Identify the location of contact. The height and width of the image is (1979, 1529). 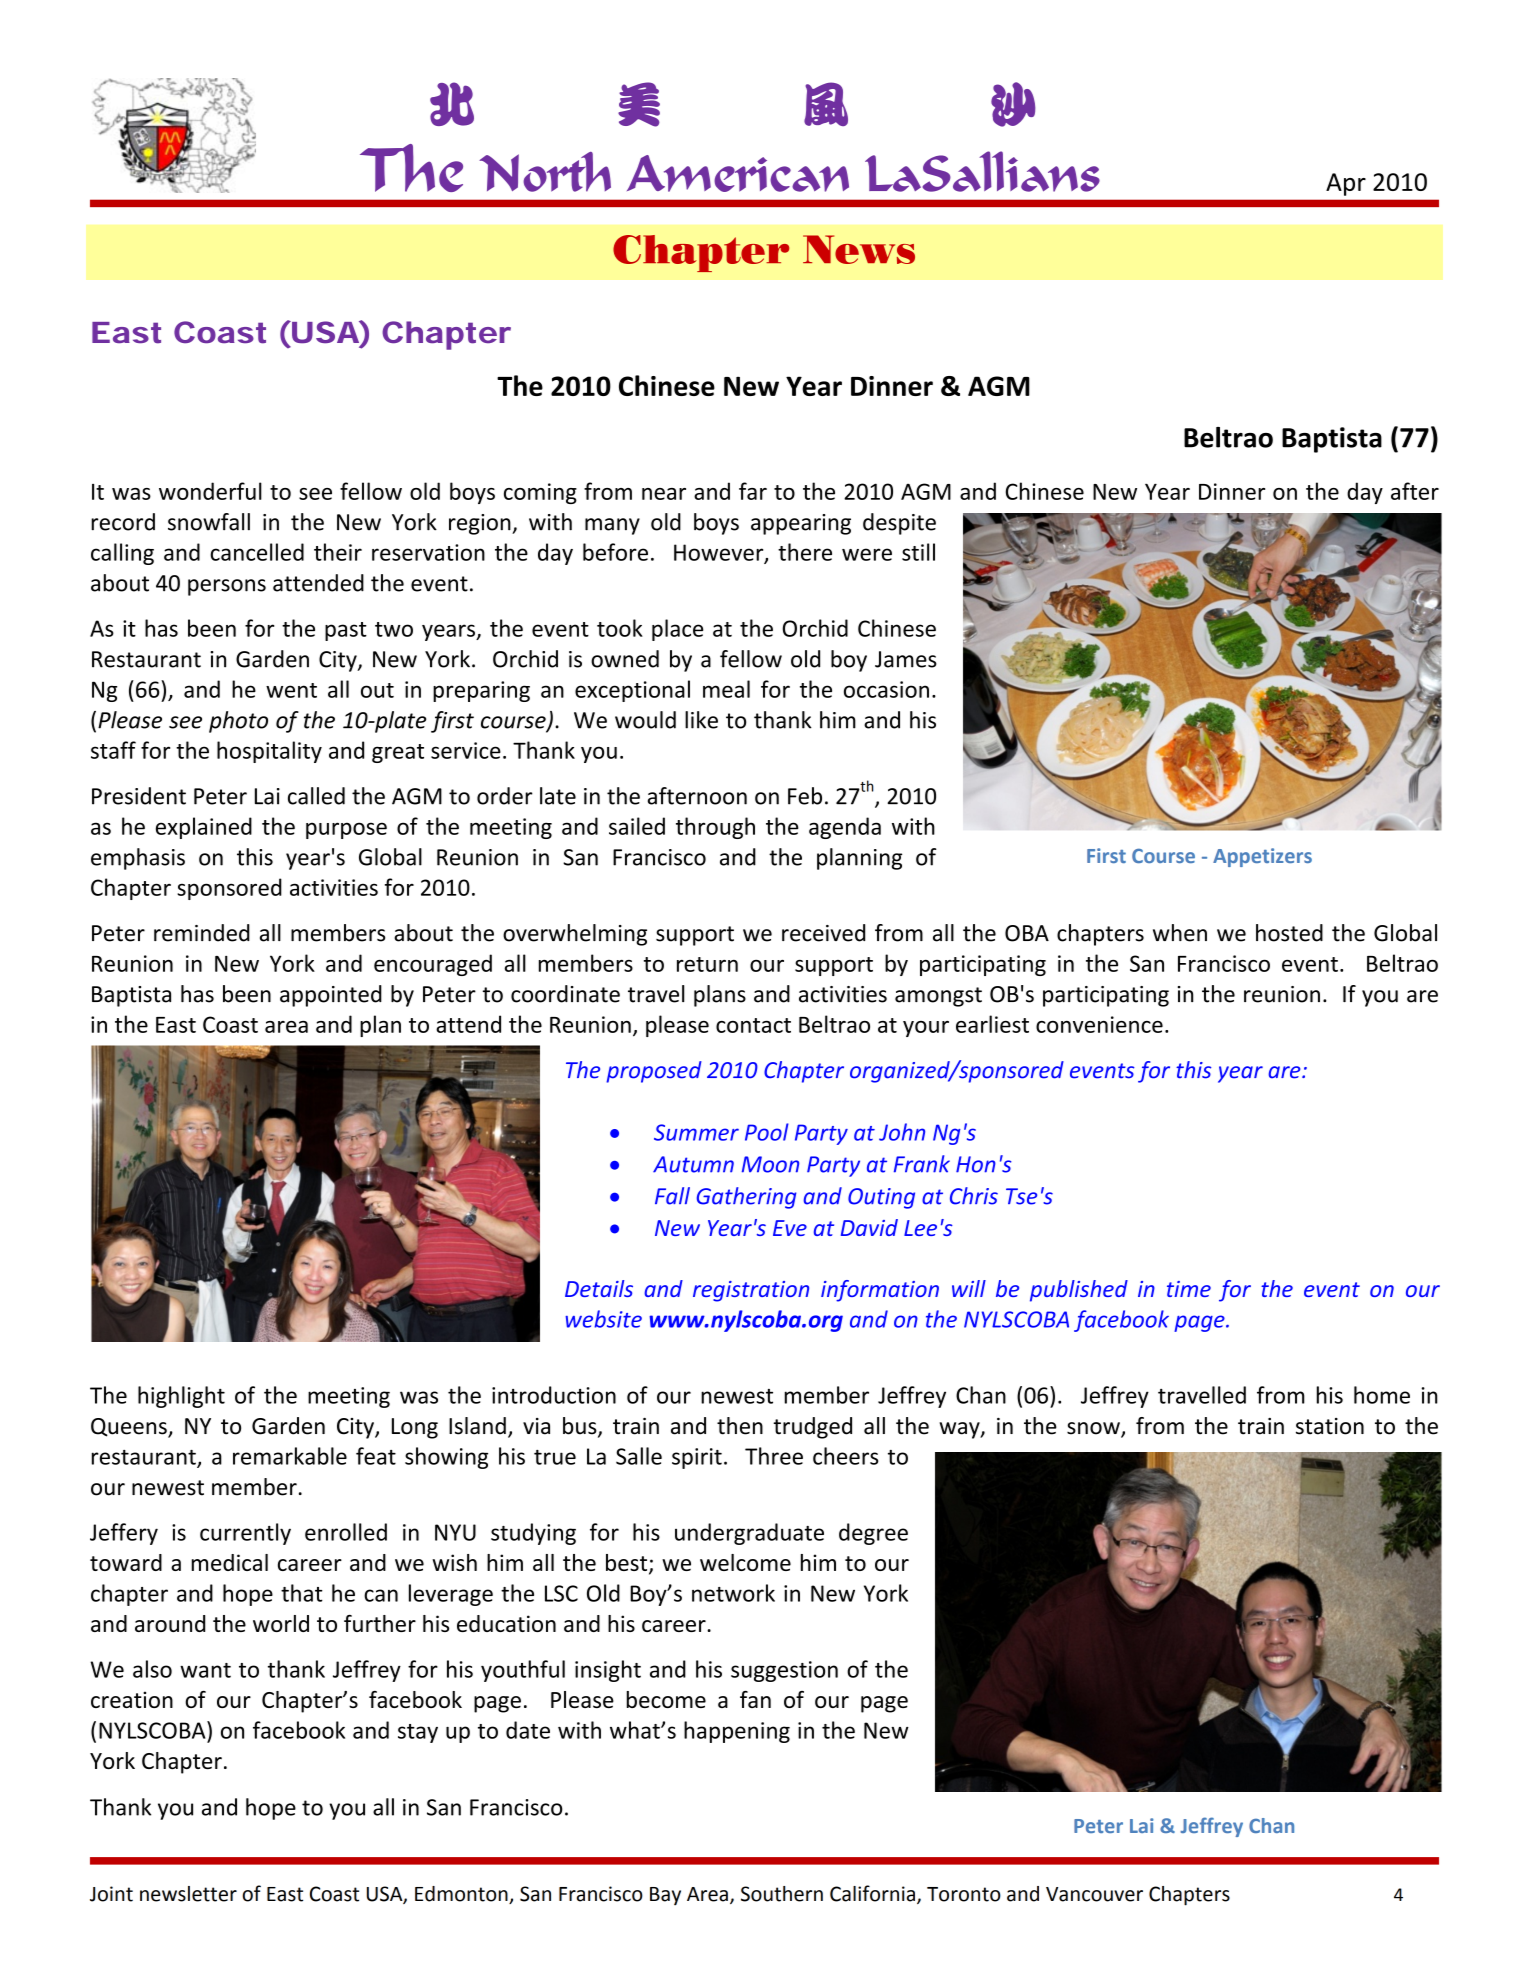
(753, 1025).
